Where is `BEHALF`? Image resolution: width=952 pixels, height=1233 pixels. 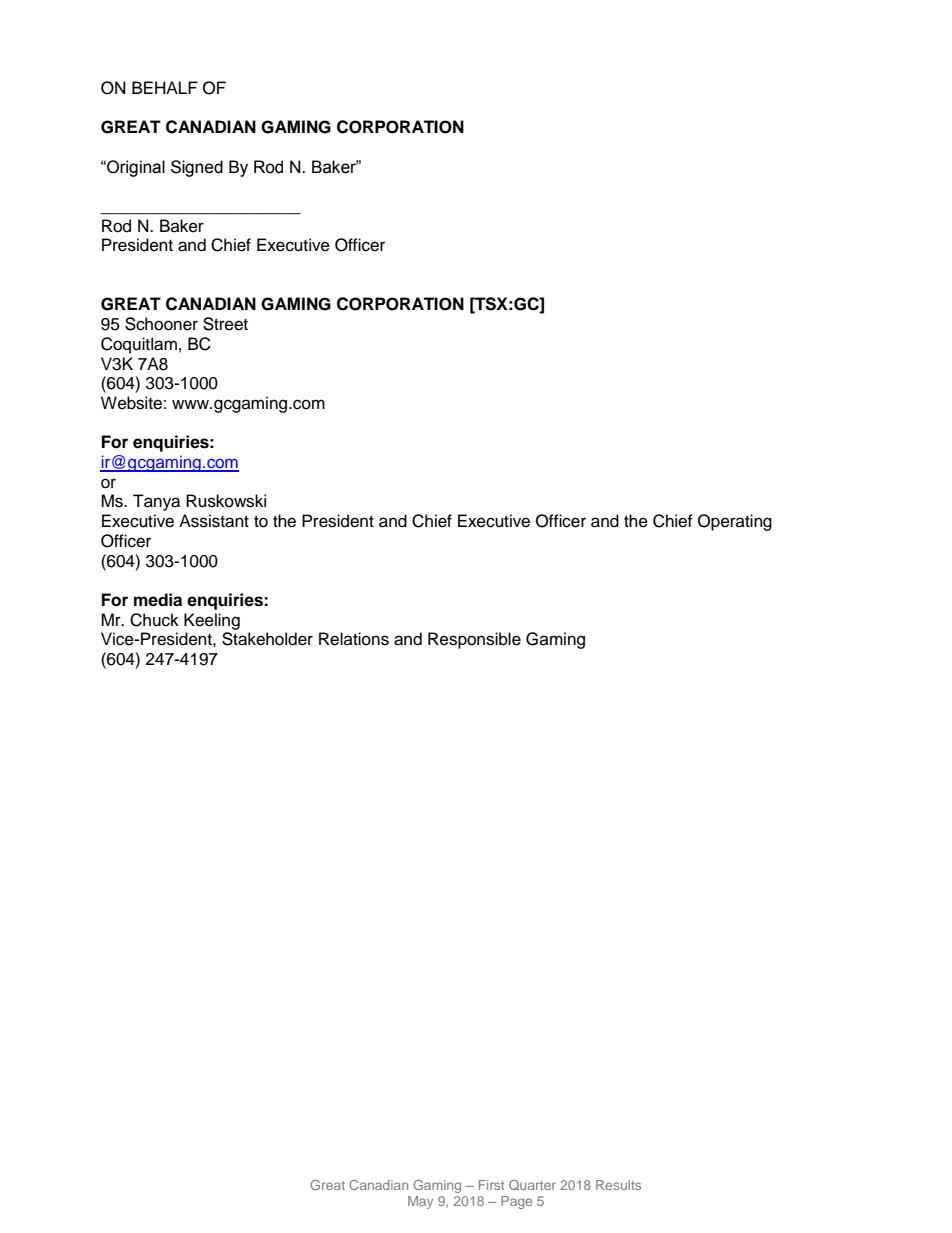
BEHALF is located at coordinates (165, 87).
